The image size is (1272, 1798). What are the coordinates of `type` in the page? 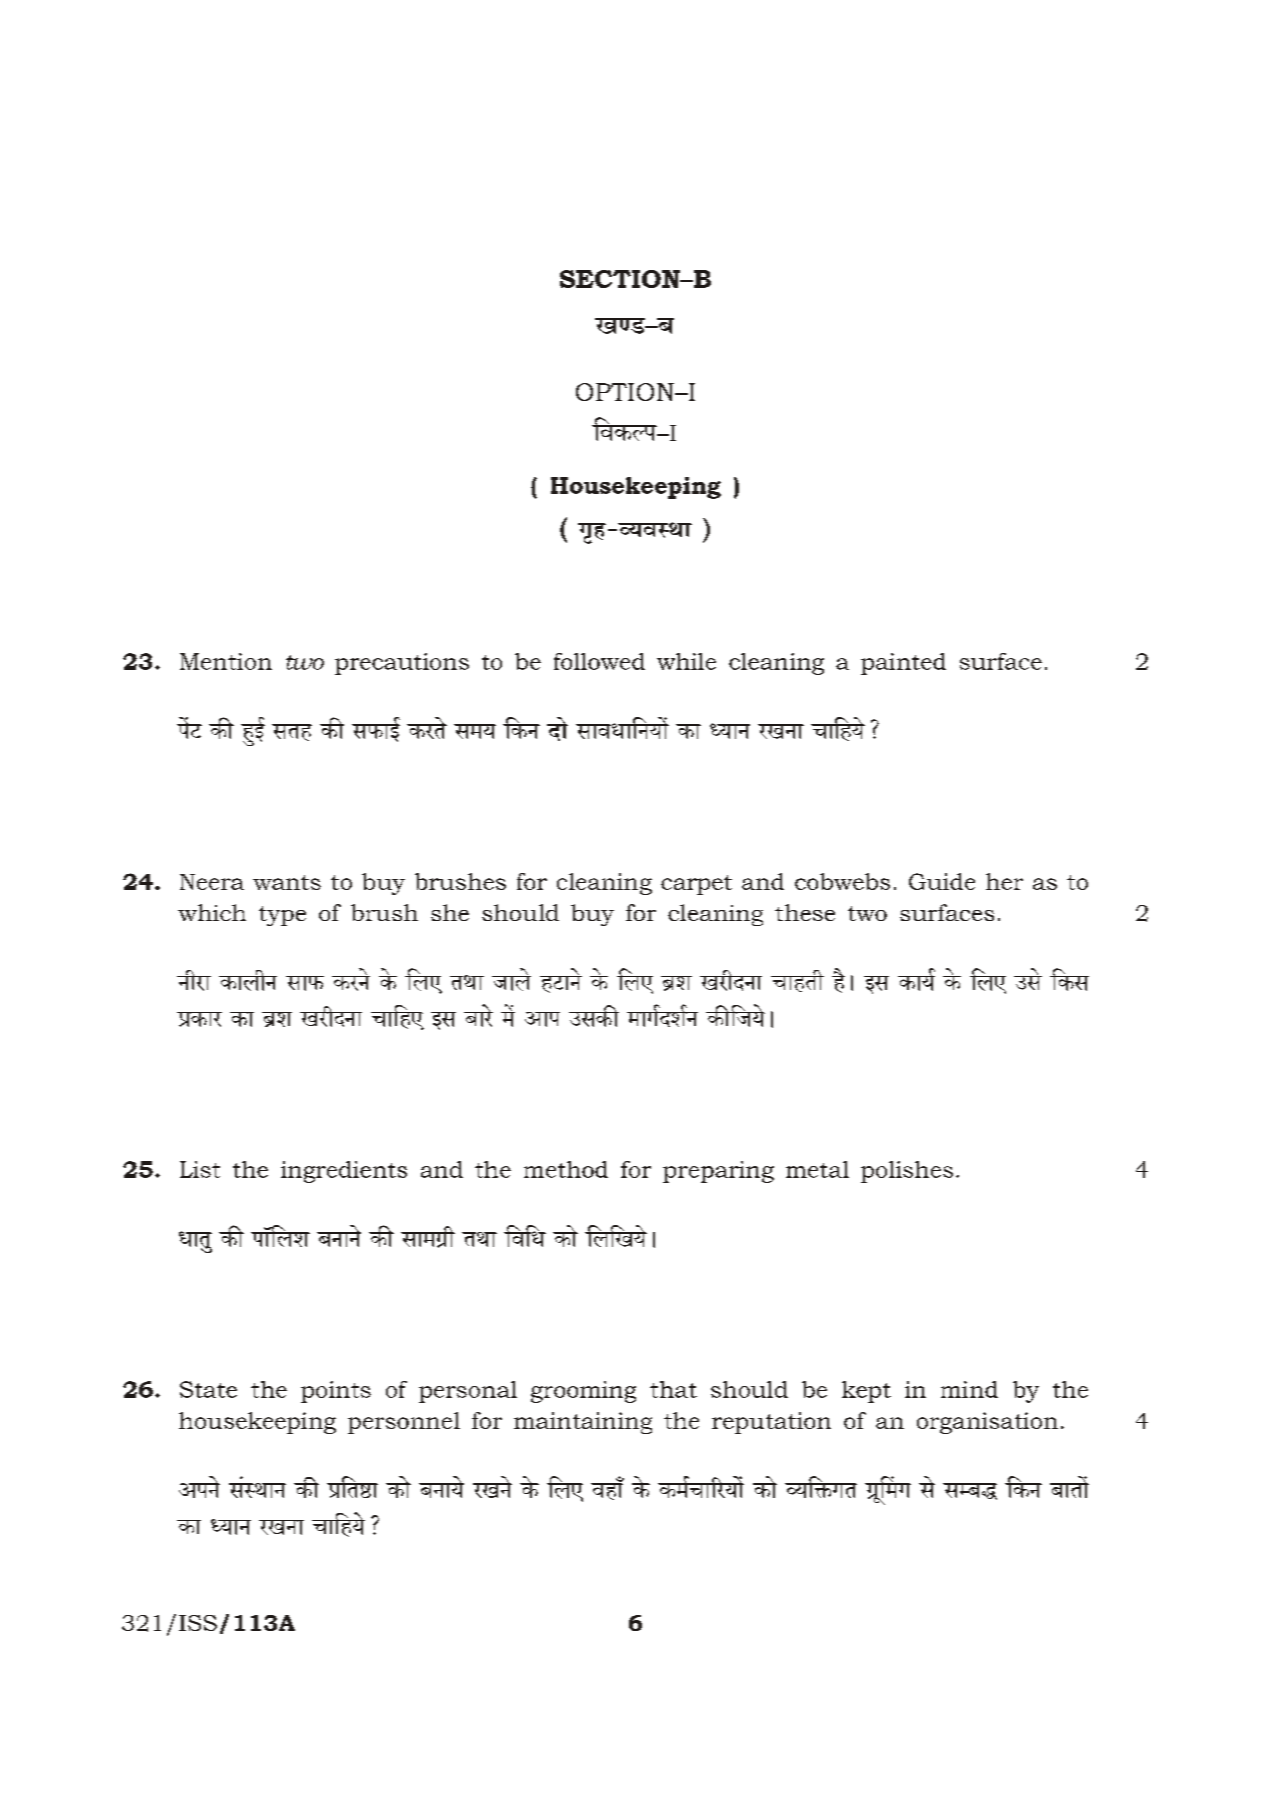 It's located at (282, 916).
